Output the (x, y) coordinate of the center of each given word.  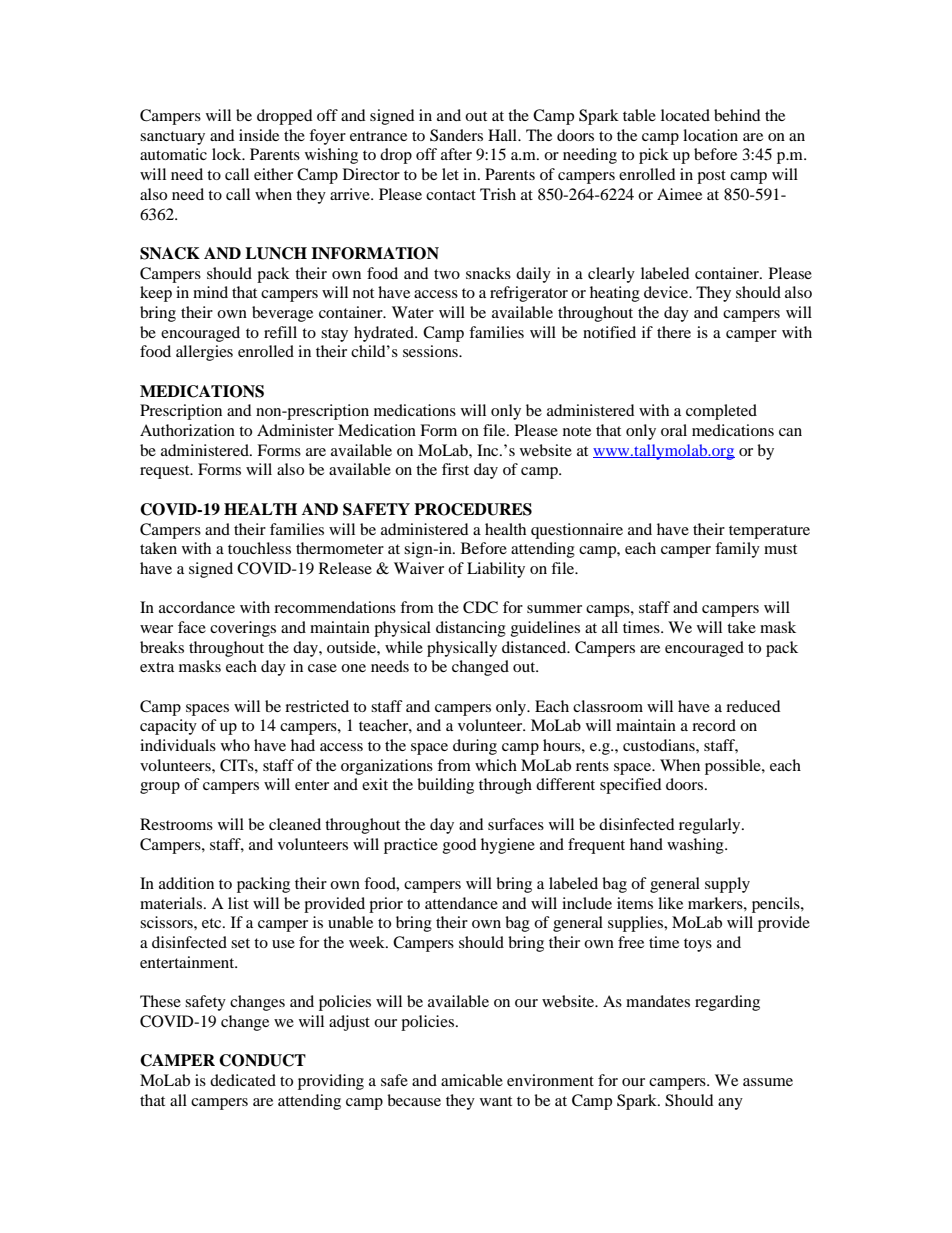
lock (228, 154)
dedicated (243, 1080)
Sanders (456, 135)
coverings (243, 629)
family (737, 550)
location (710, 135)
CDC (480, 607)
